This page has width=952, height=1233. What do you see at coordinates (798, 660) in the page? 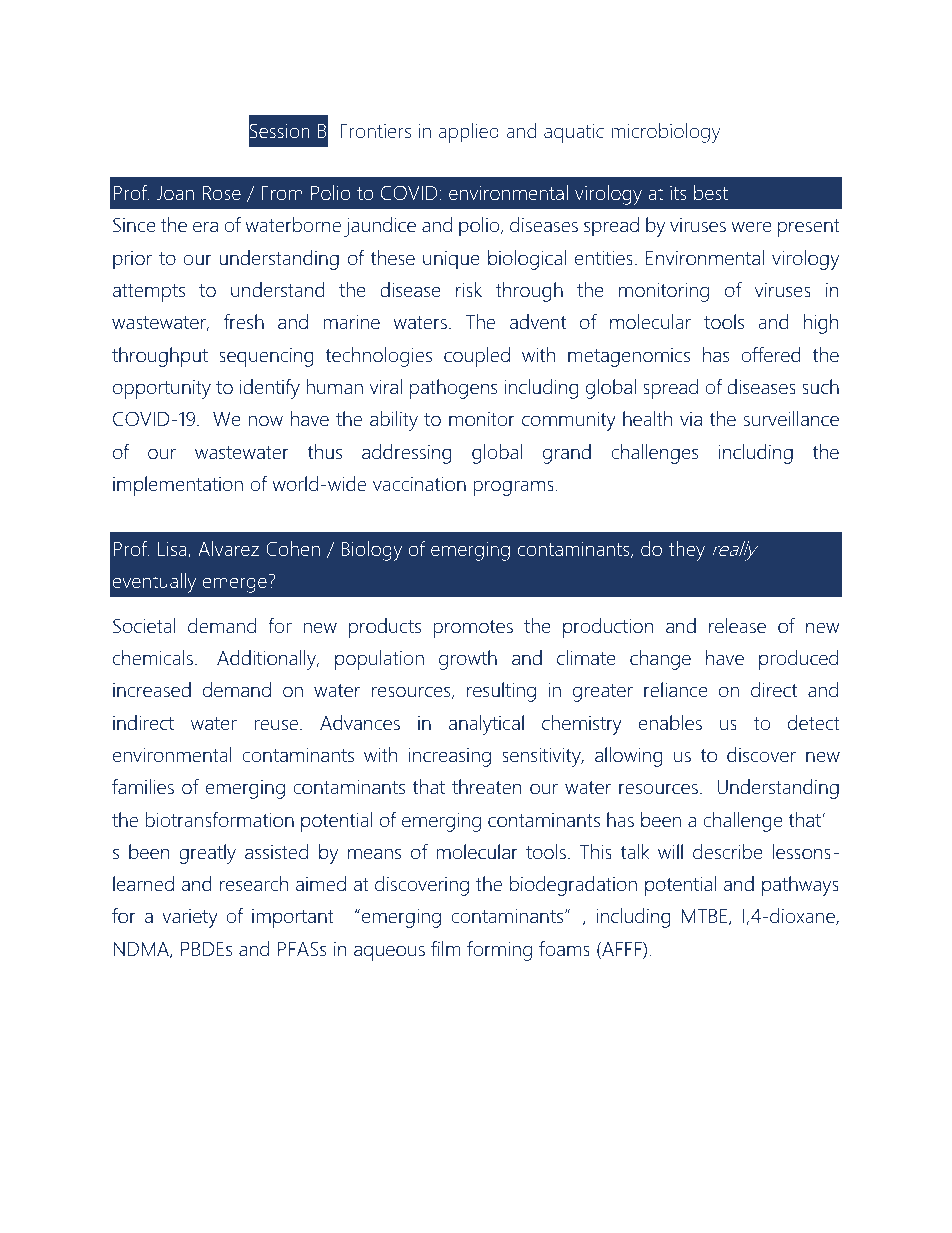
I see `produced` at bounding box center [798, 660].
